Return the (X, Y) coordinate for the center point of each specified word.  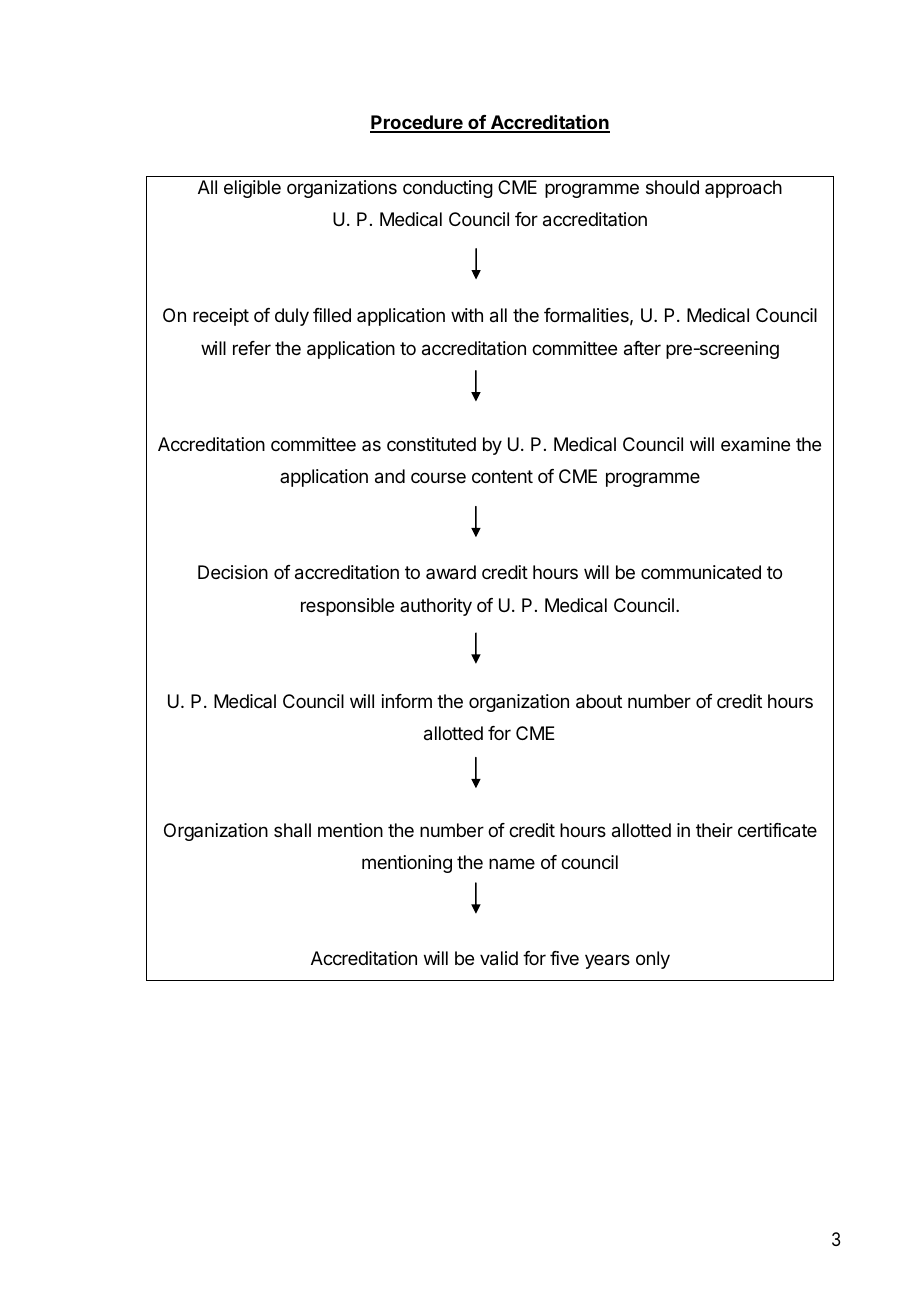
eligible (252, 189)
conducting (448, 189)
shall (292, 830)
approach (743, 189)
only (653, 960)
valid (499, 958)
